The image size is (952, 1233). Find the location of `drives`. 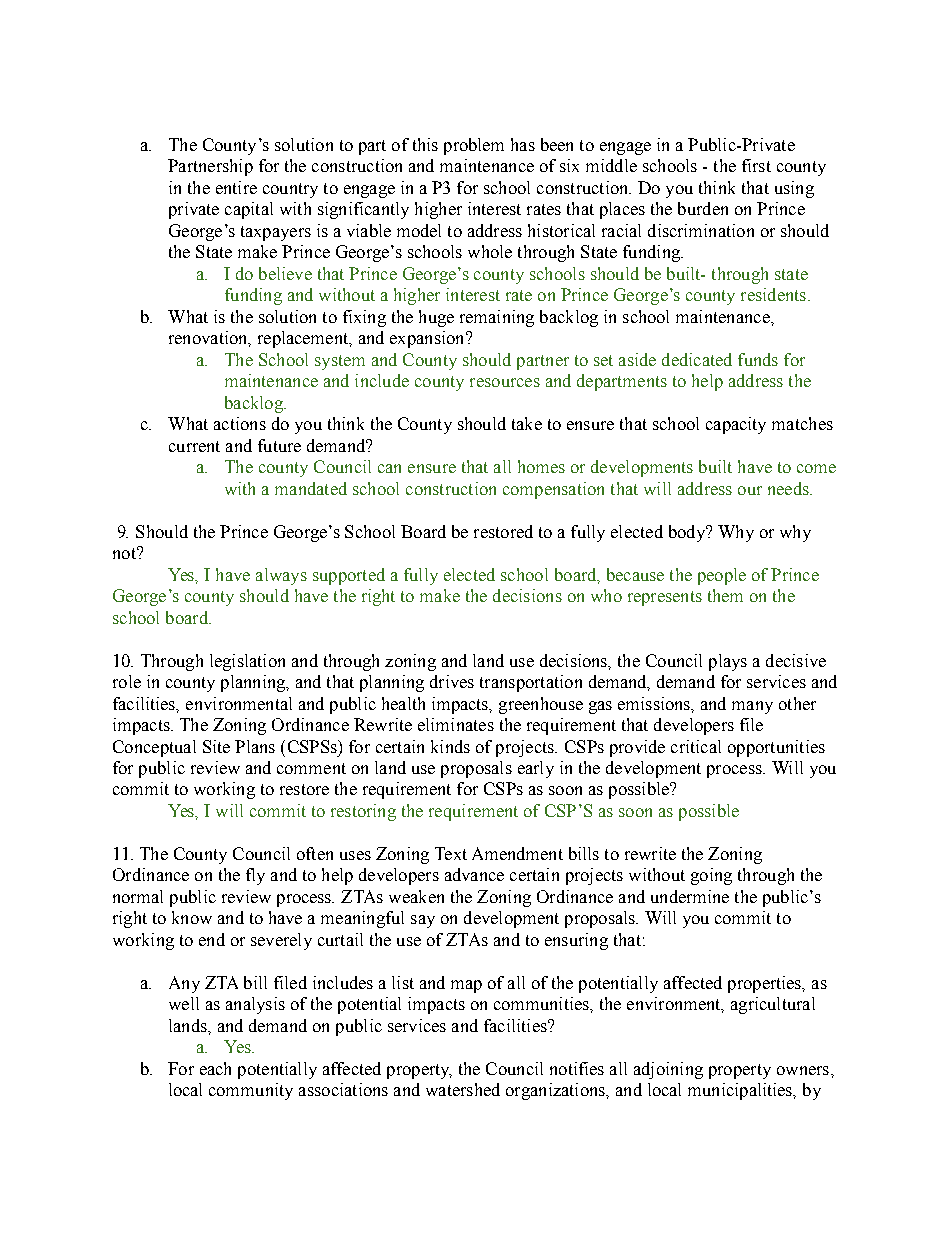

drives is located at coordinates (452, 681).
